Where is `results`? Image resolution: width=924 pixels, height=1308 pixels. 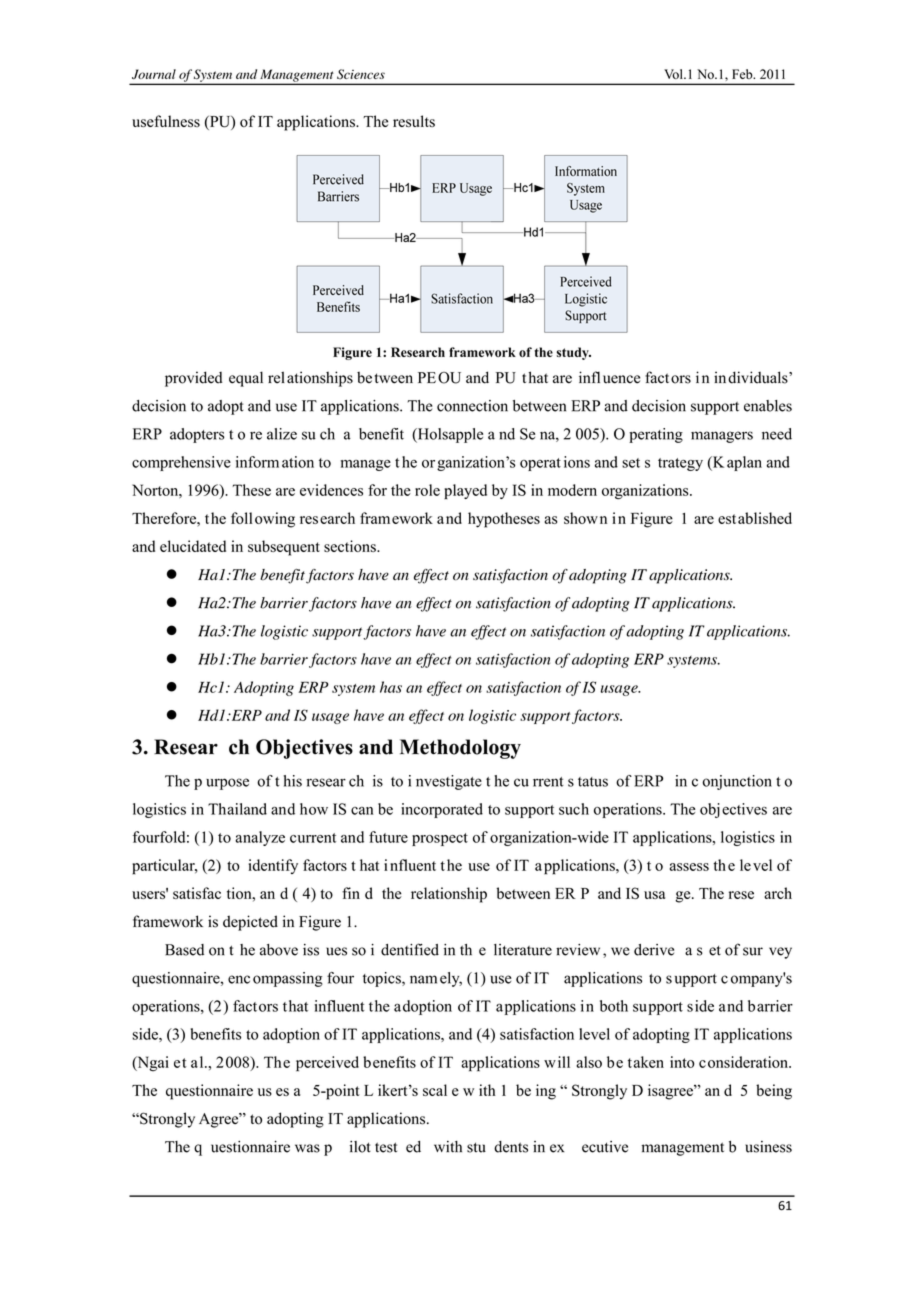
results is located at coordinates (414, 121).
